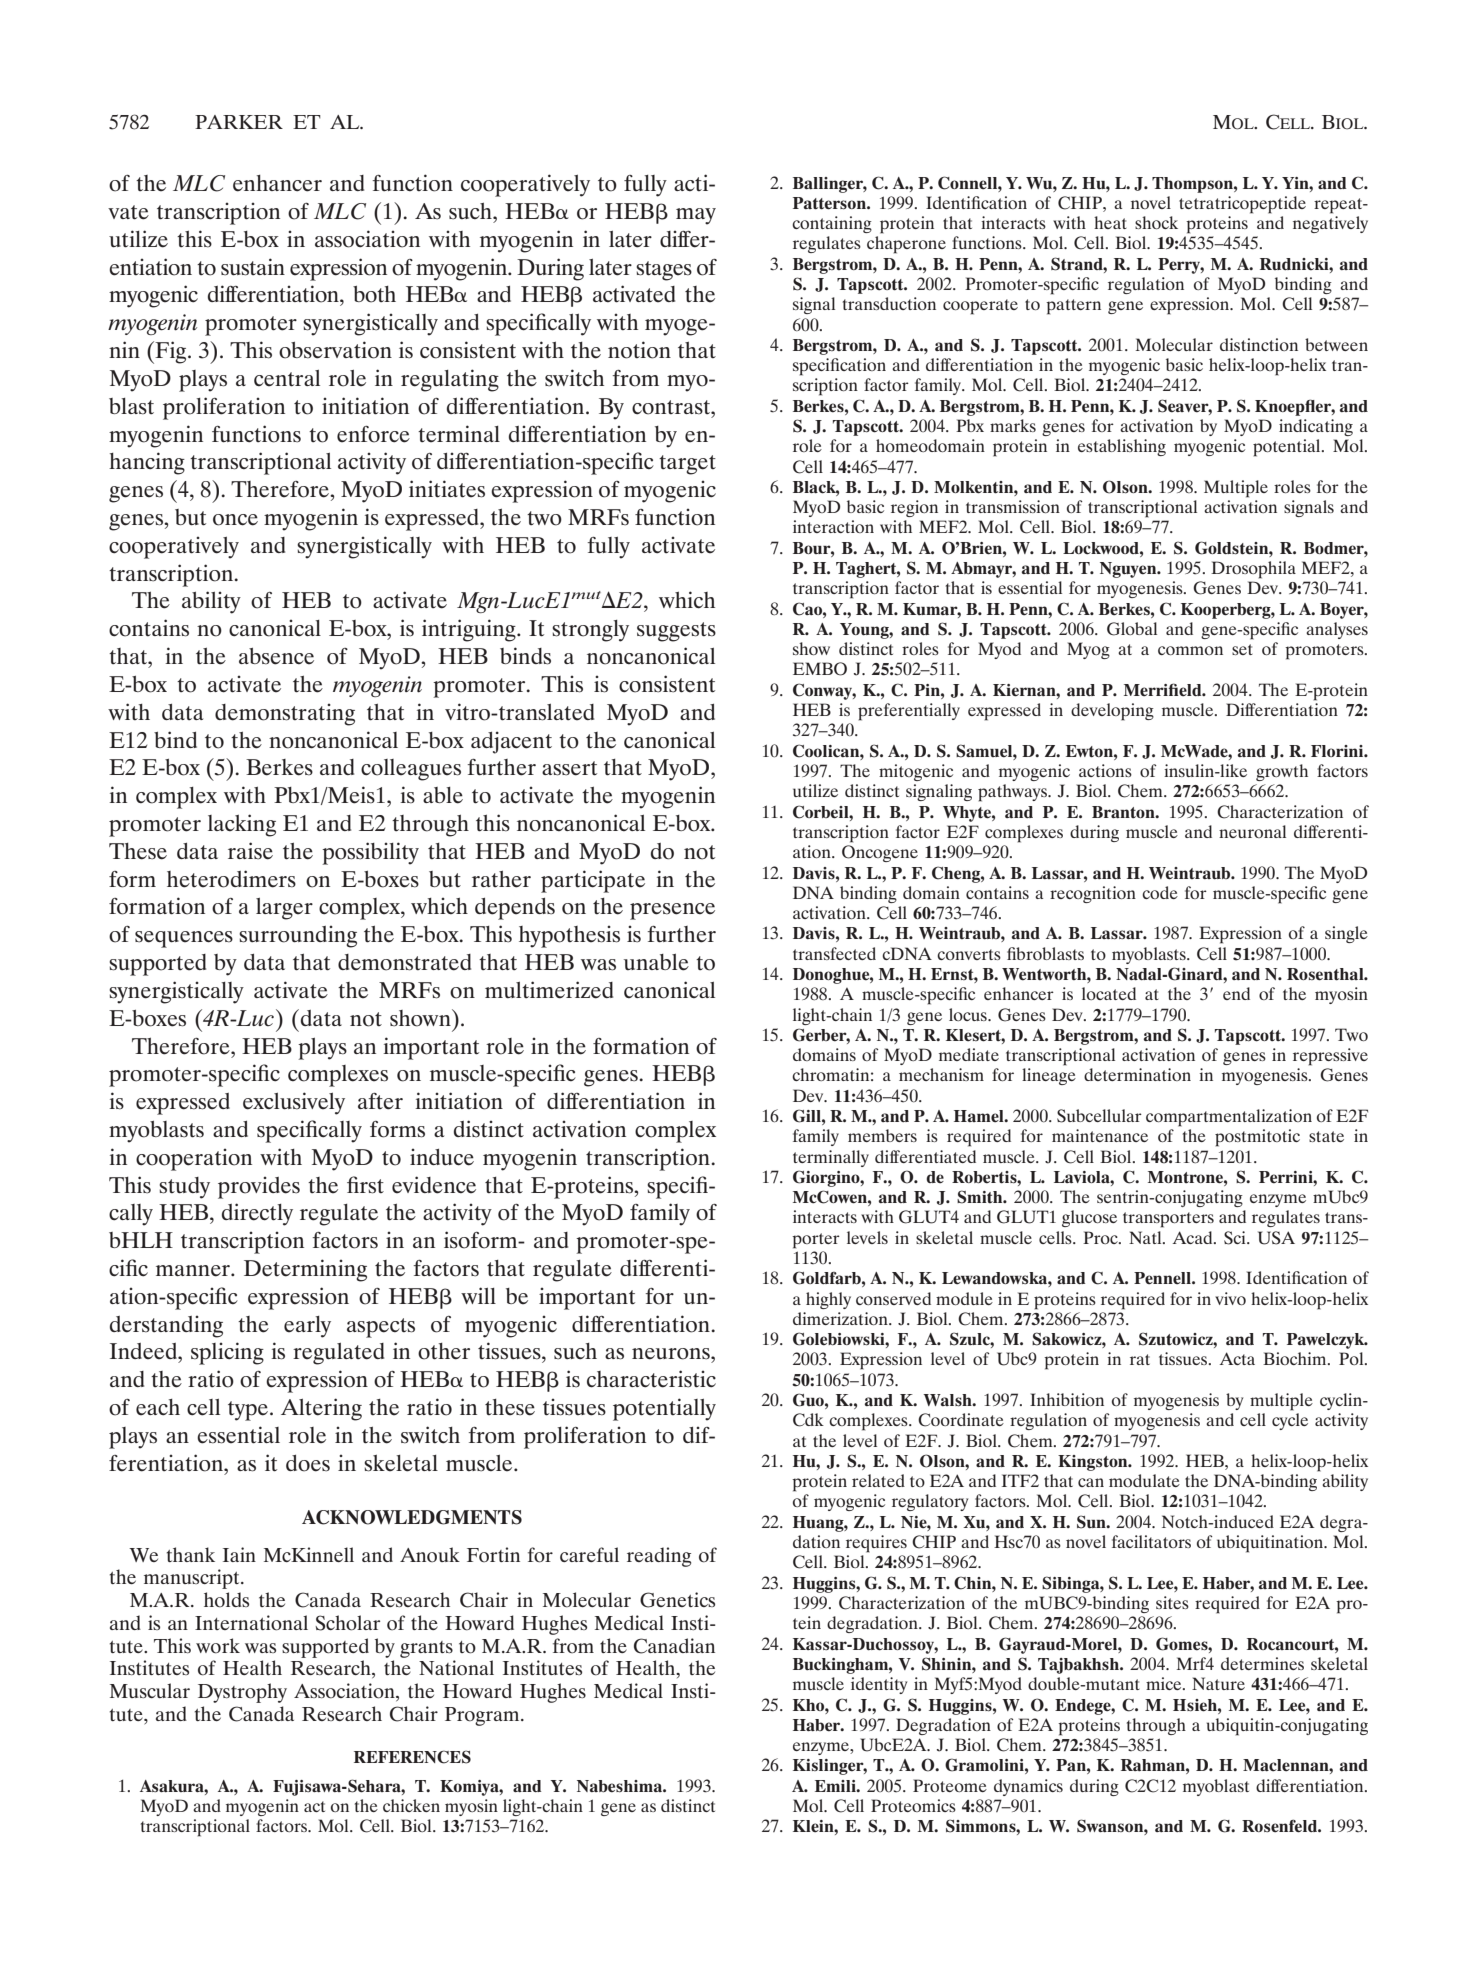 This screenshot has width=1479, height=1980. Describe the element at coordinates (672, 1354) in the screenshot. I see `neurons` at that location.
